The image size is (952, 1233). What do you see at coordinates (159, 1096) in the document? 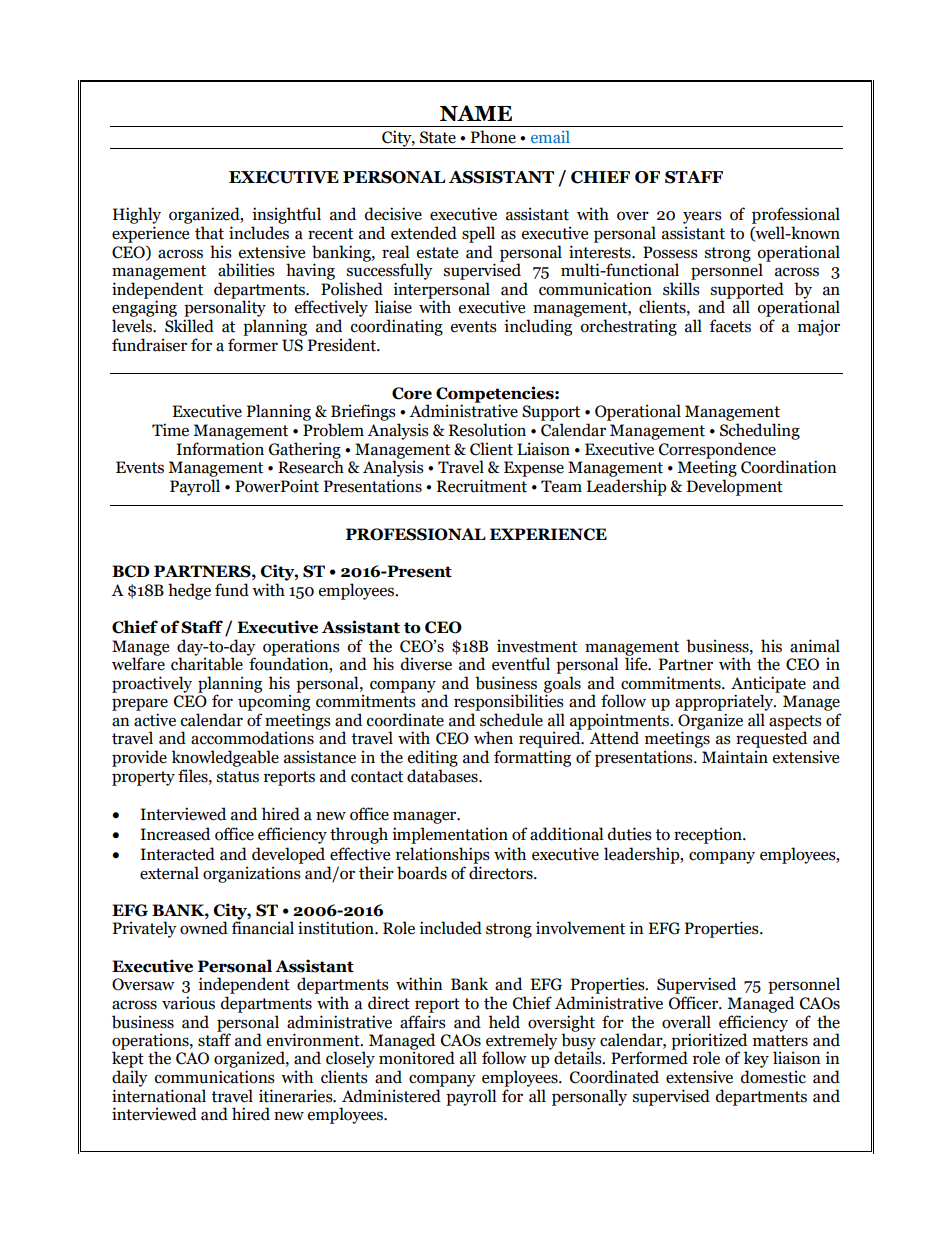
I see `international` at bounding box center [159, 1096].
